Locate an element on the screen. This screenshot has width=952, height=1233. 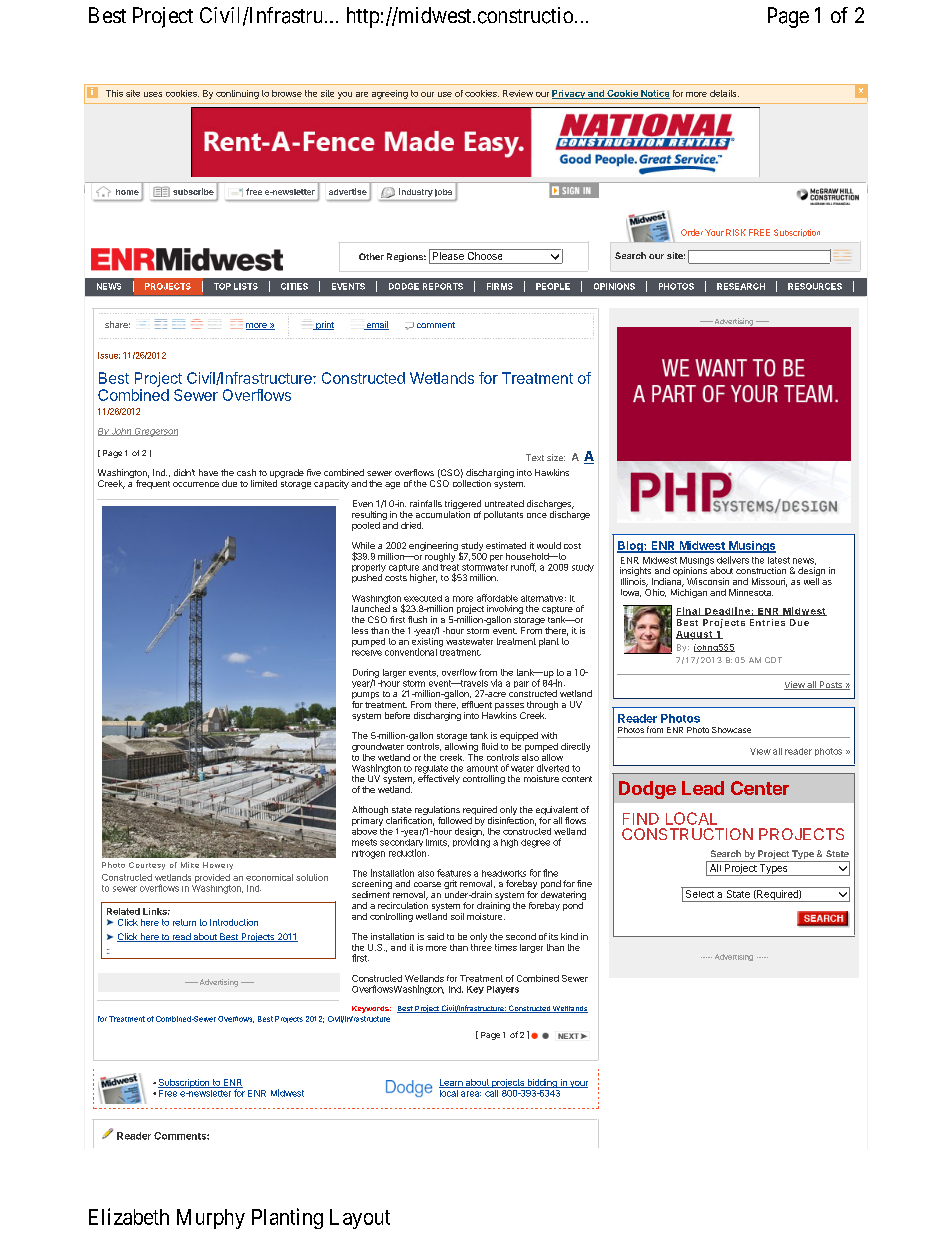
area is located at coordinates (471, 1094).
